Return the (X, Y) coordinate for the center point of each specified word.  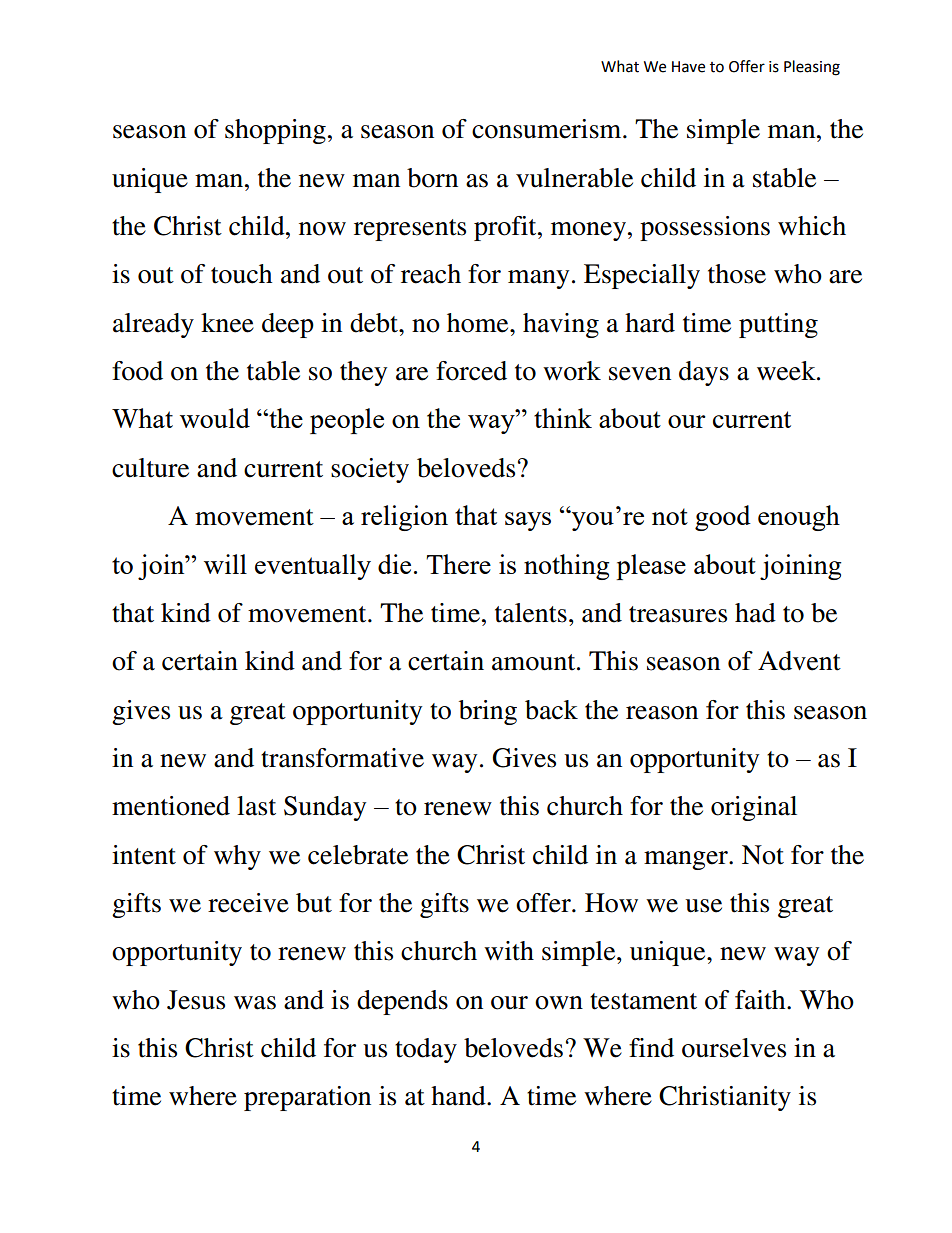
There (458, 564)
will (225, 564)
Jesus (196, 1000)
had (755, 613)
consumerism (548, 129)
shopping (275, 131)
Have (688, 67)
